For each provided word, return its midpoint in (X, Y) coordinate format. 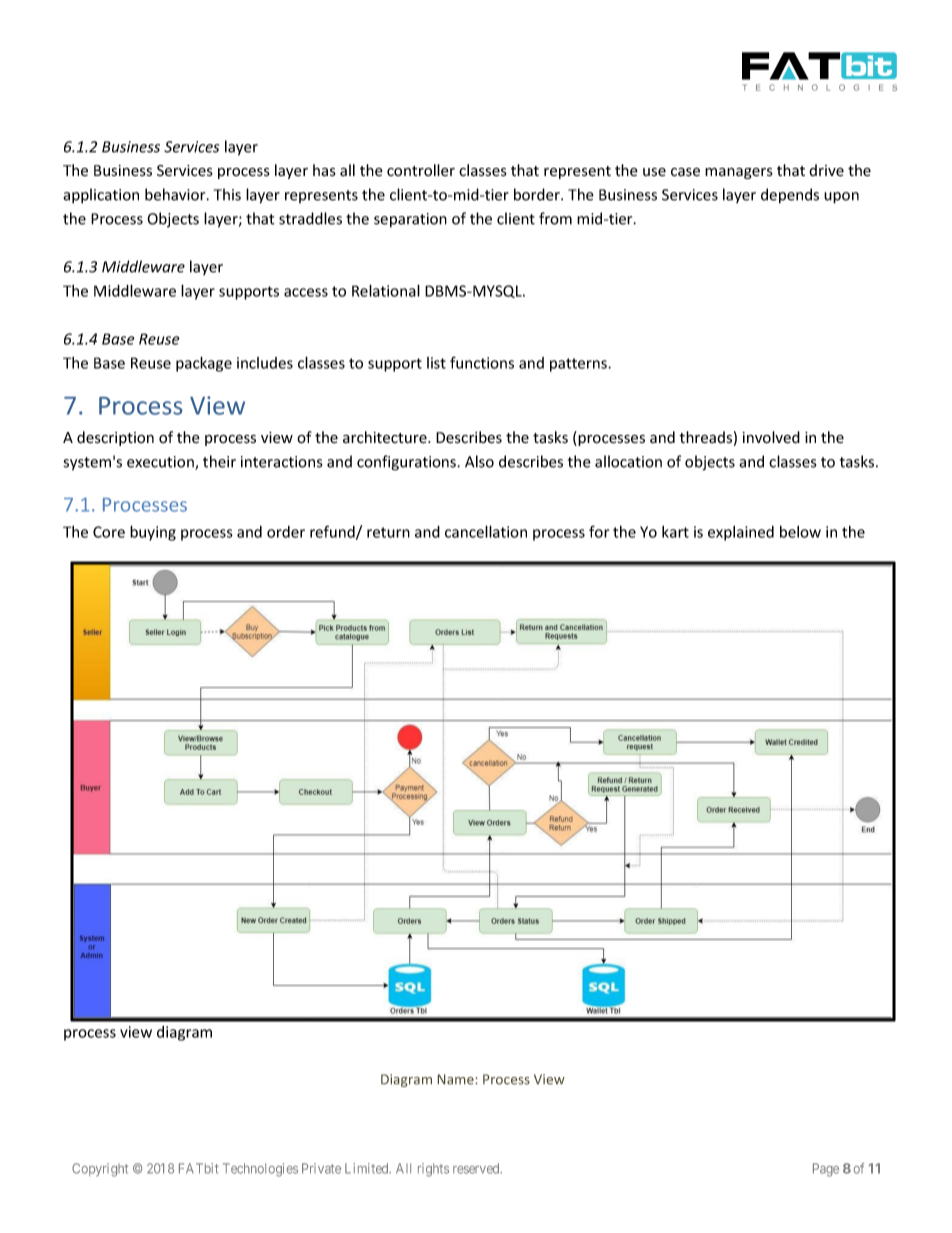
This (227, 194)
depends (790, 196)
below (800, 532)
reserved (477, 1168)
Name (456, 1079)
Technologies (260, 1170)
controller (421, 170)
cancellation (486, 531)
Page (826, 1170)
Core (109, 532)
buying (153, 533)
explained (741, 533)
